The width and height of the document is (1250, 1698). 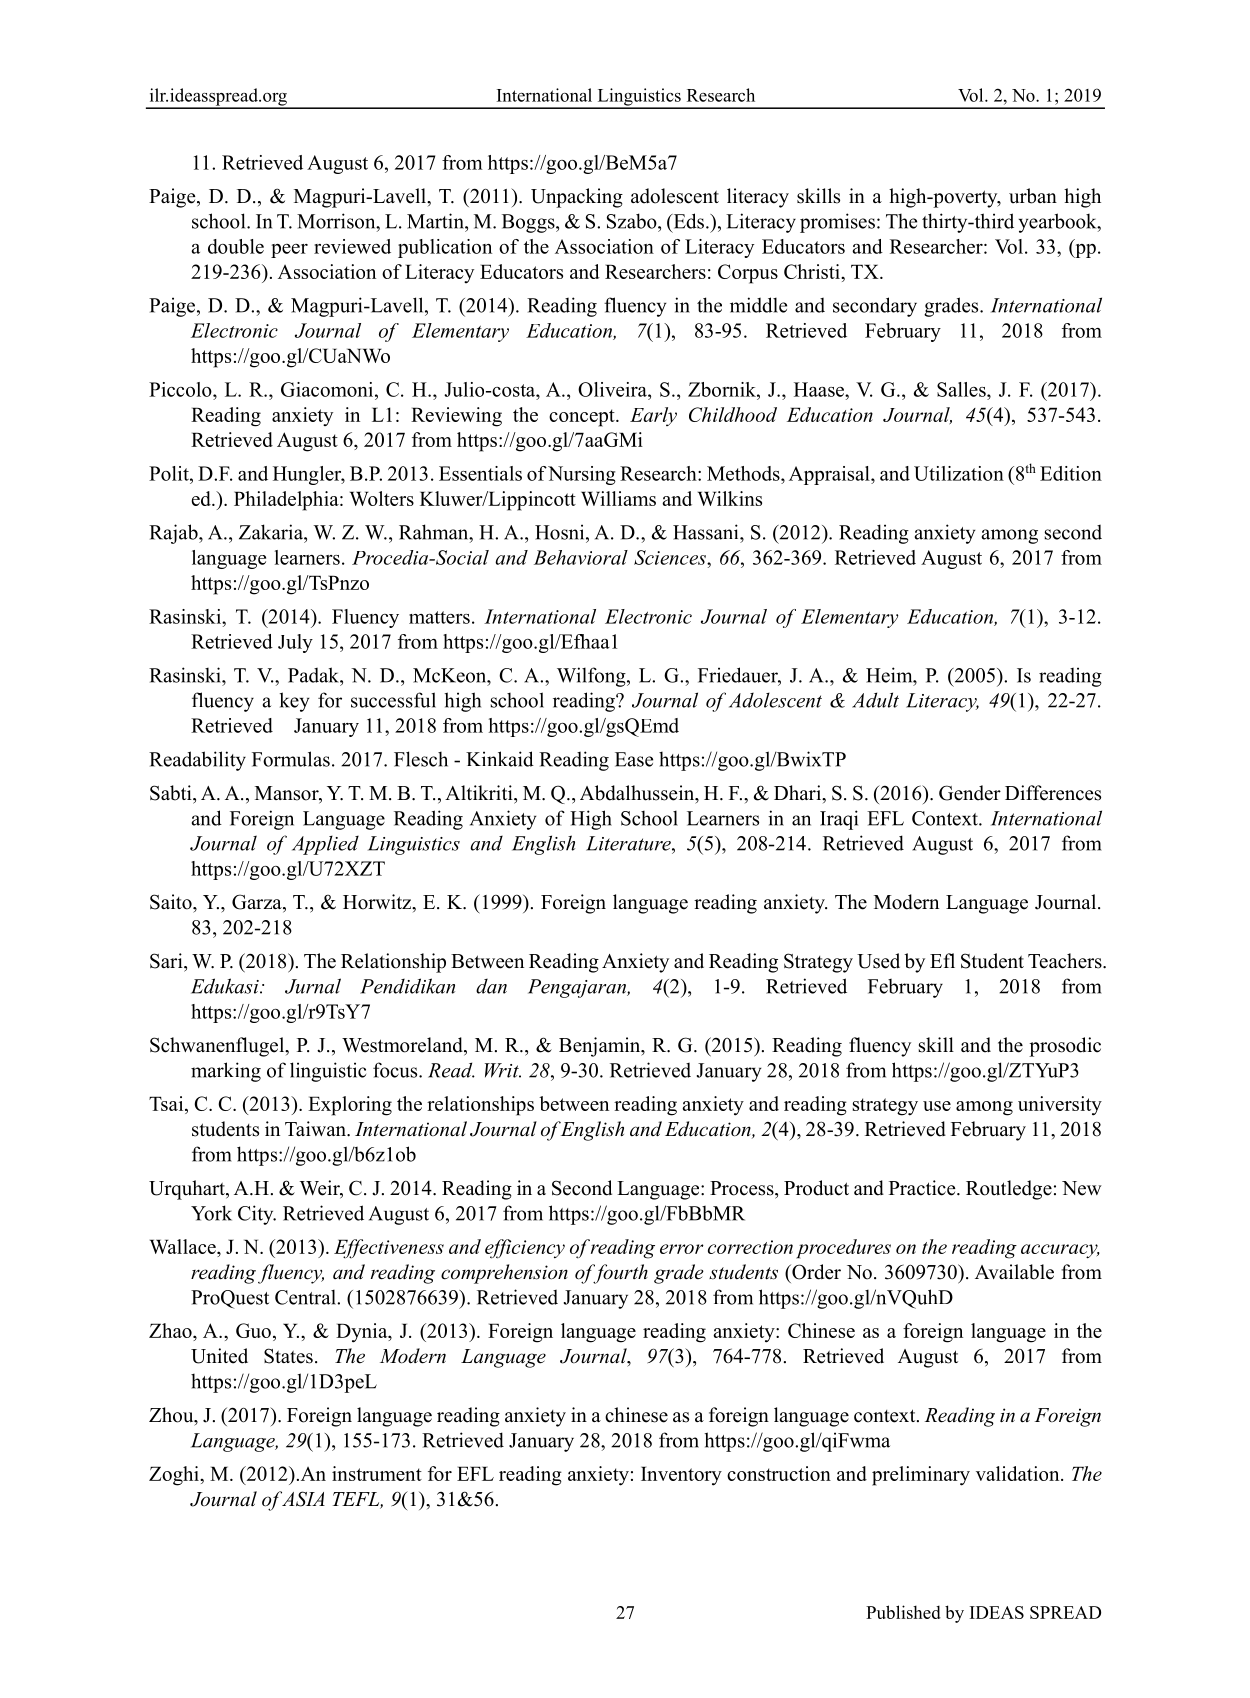 What do you see at coordinates (289, 251) in the document?
I see `peer` at bounding box center [289, 251].
